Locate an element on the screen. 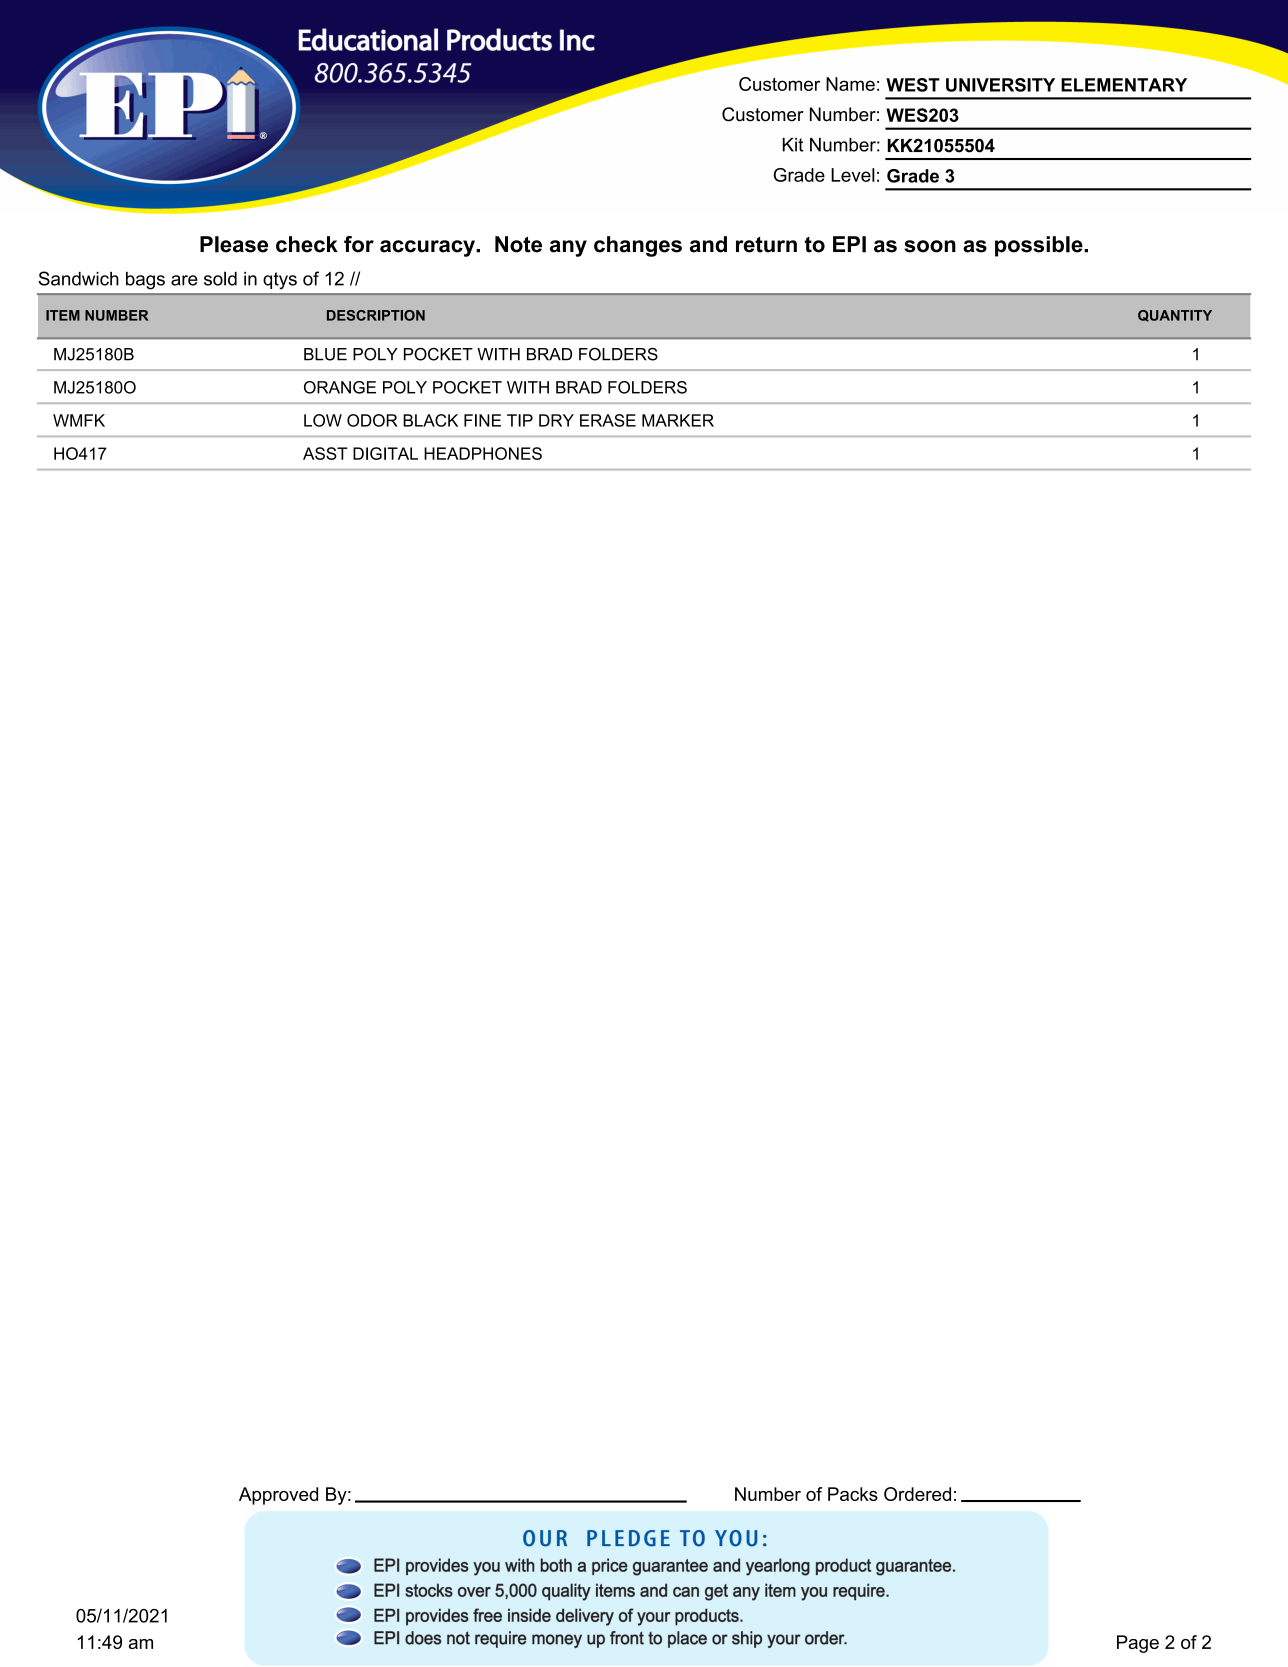 The height and width of the screenshot is (1667, 1288). QUANTITY is located at coordinates (1175, 316).
